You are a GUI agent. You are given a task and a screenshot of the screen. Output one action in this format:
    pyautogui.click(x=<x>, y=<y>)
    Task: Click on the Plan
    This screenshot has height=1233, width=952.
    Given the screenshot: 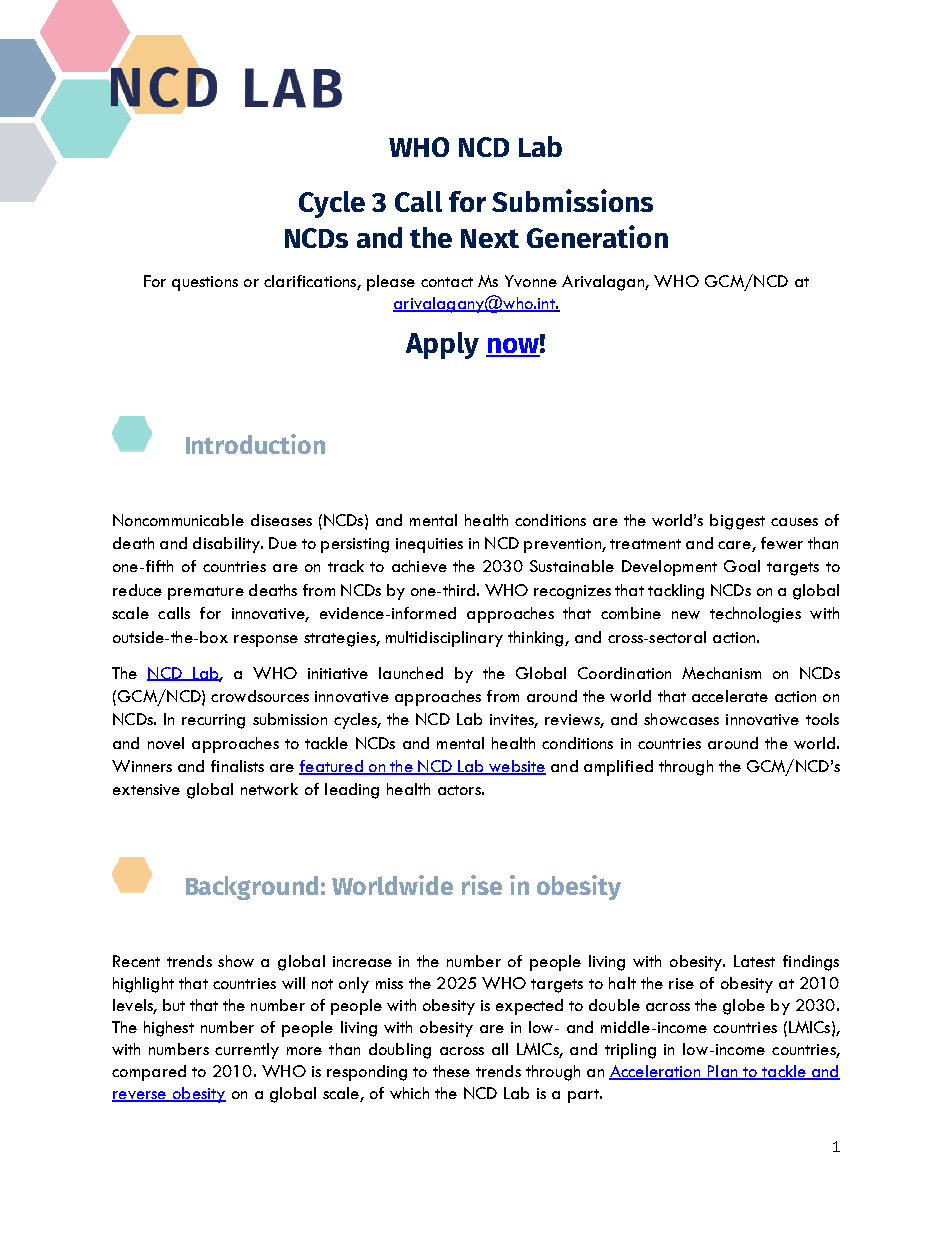 What is the action you would take?
    pyautogui.click(x=722, y=1072)
